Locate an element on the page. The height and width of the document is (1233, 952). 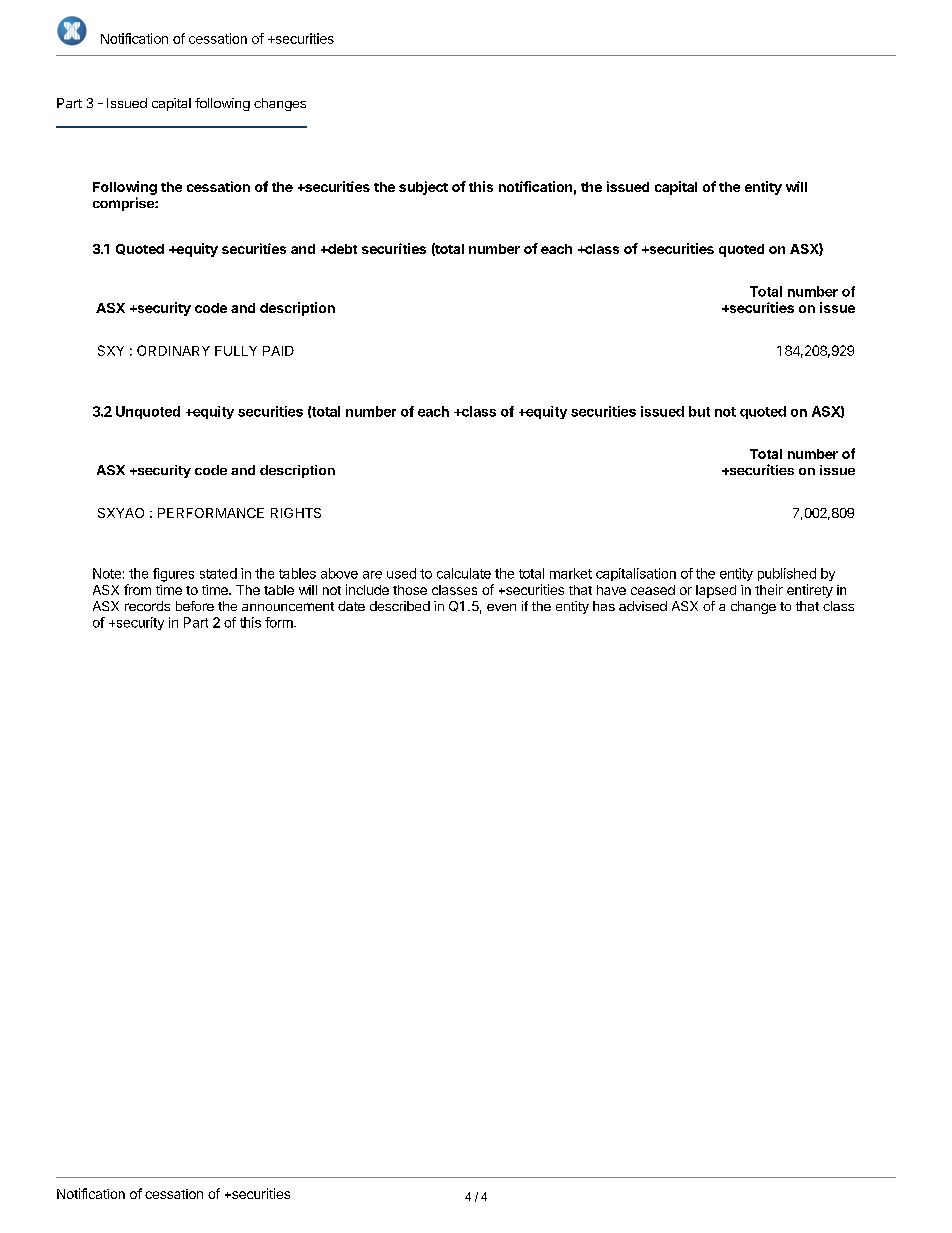
but is located at coordinates (699, 411).
